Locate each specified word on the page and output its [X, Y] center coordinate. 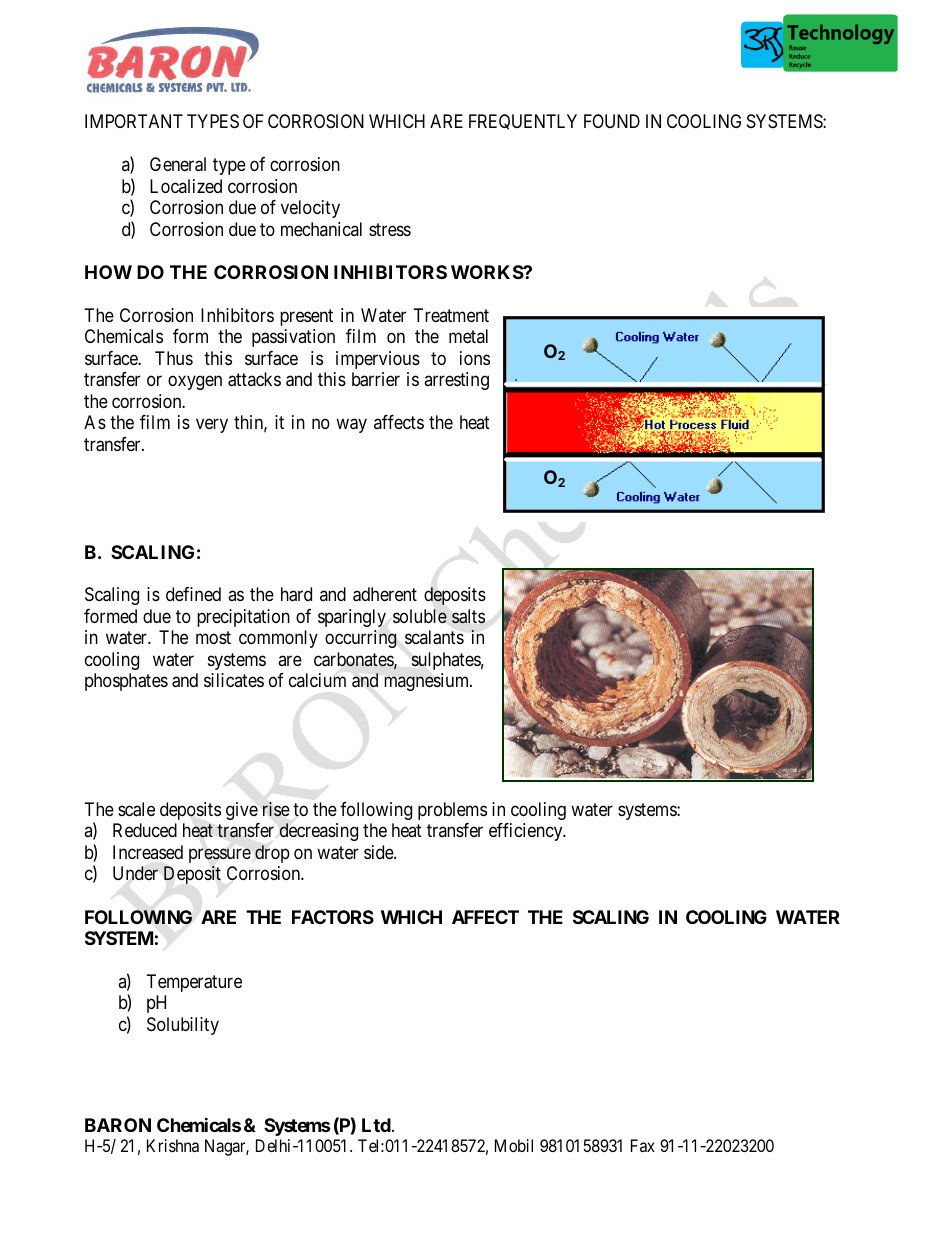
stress [390, 229]
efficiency [527, 832]
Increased [148, 852]
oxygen [195, 383]
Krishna [173, 1145]
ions [475, 358]
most [213, 637]
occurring [361, 639]
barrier [376, 379]
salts [468, 616]
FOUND [612, 121]
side [379, 852]
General [178, 164]
